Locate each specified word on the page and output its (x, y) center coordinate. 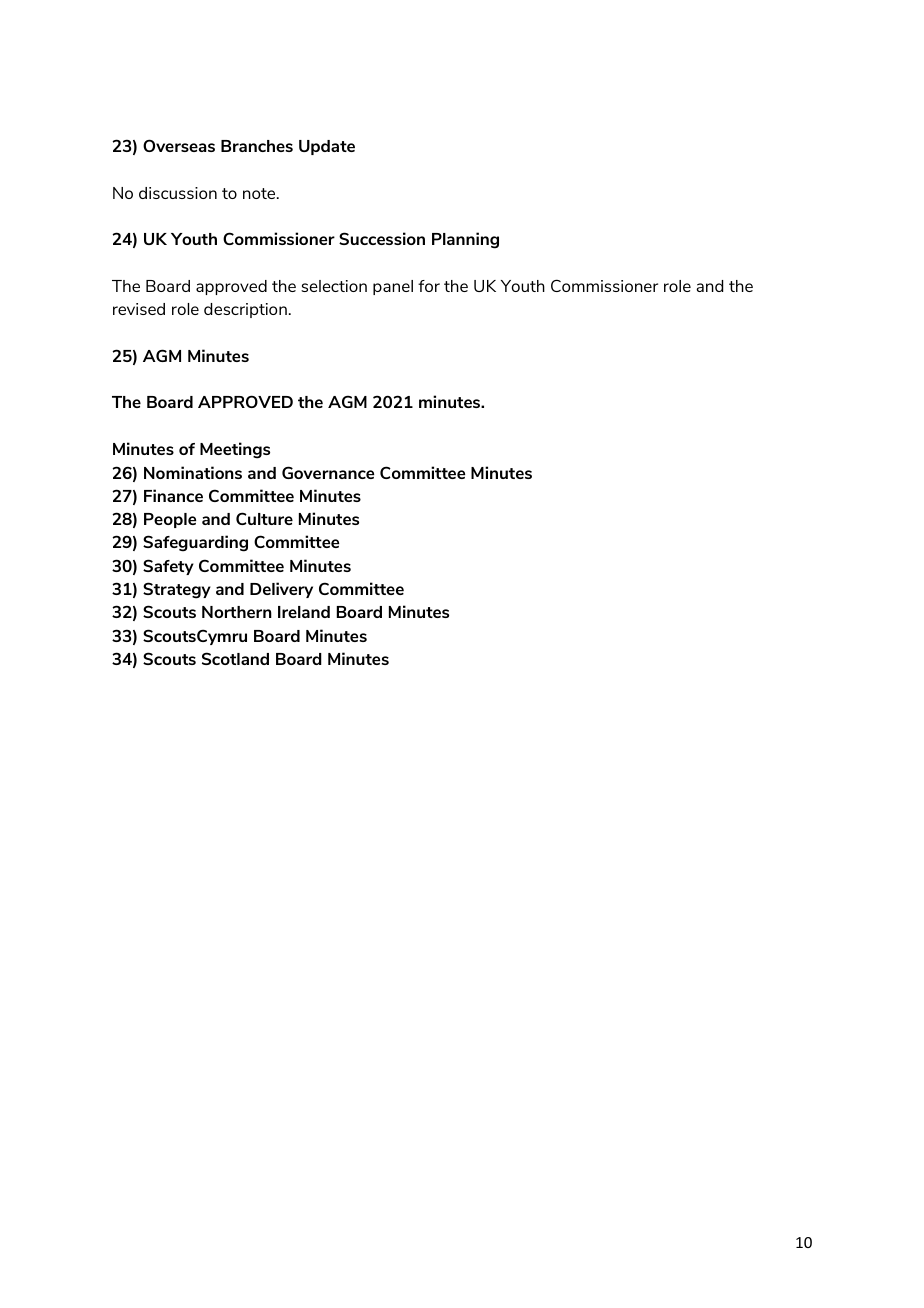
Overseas (179, 145)
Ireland (304, 612)
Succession (382, 238)
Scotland (235, 658)
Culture (264, 518)
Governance (328, 472)
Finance (173, 495)
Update (327, 147)
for (429, 286)
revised (139, 309)
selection (334, 286)
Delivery (281, 590)
